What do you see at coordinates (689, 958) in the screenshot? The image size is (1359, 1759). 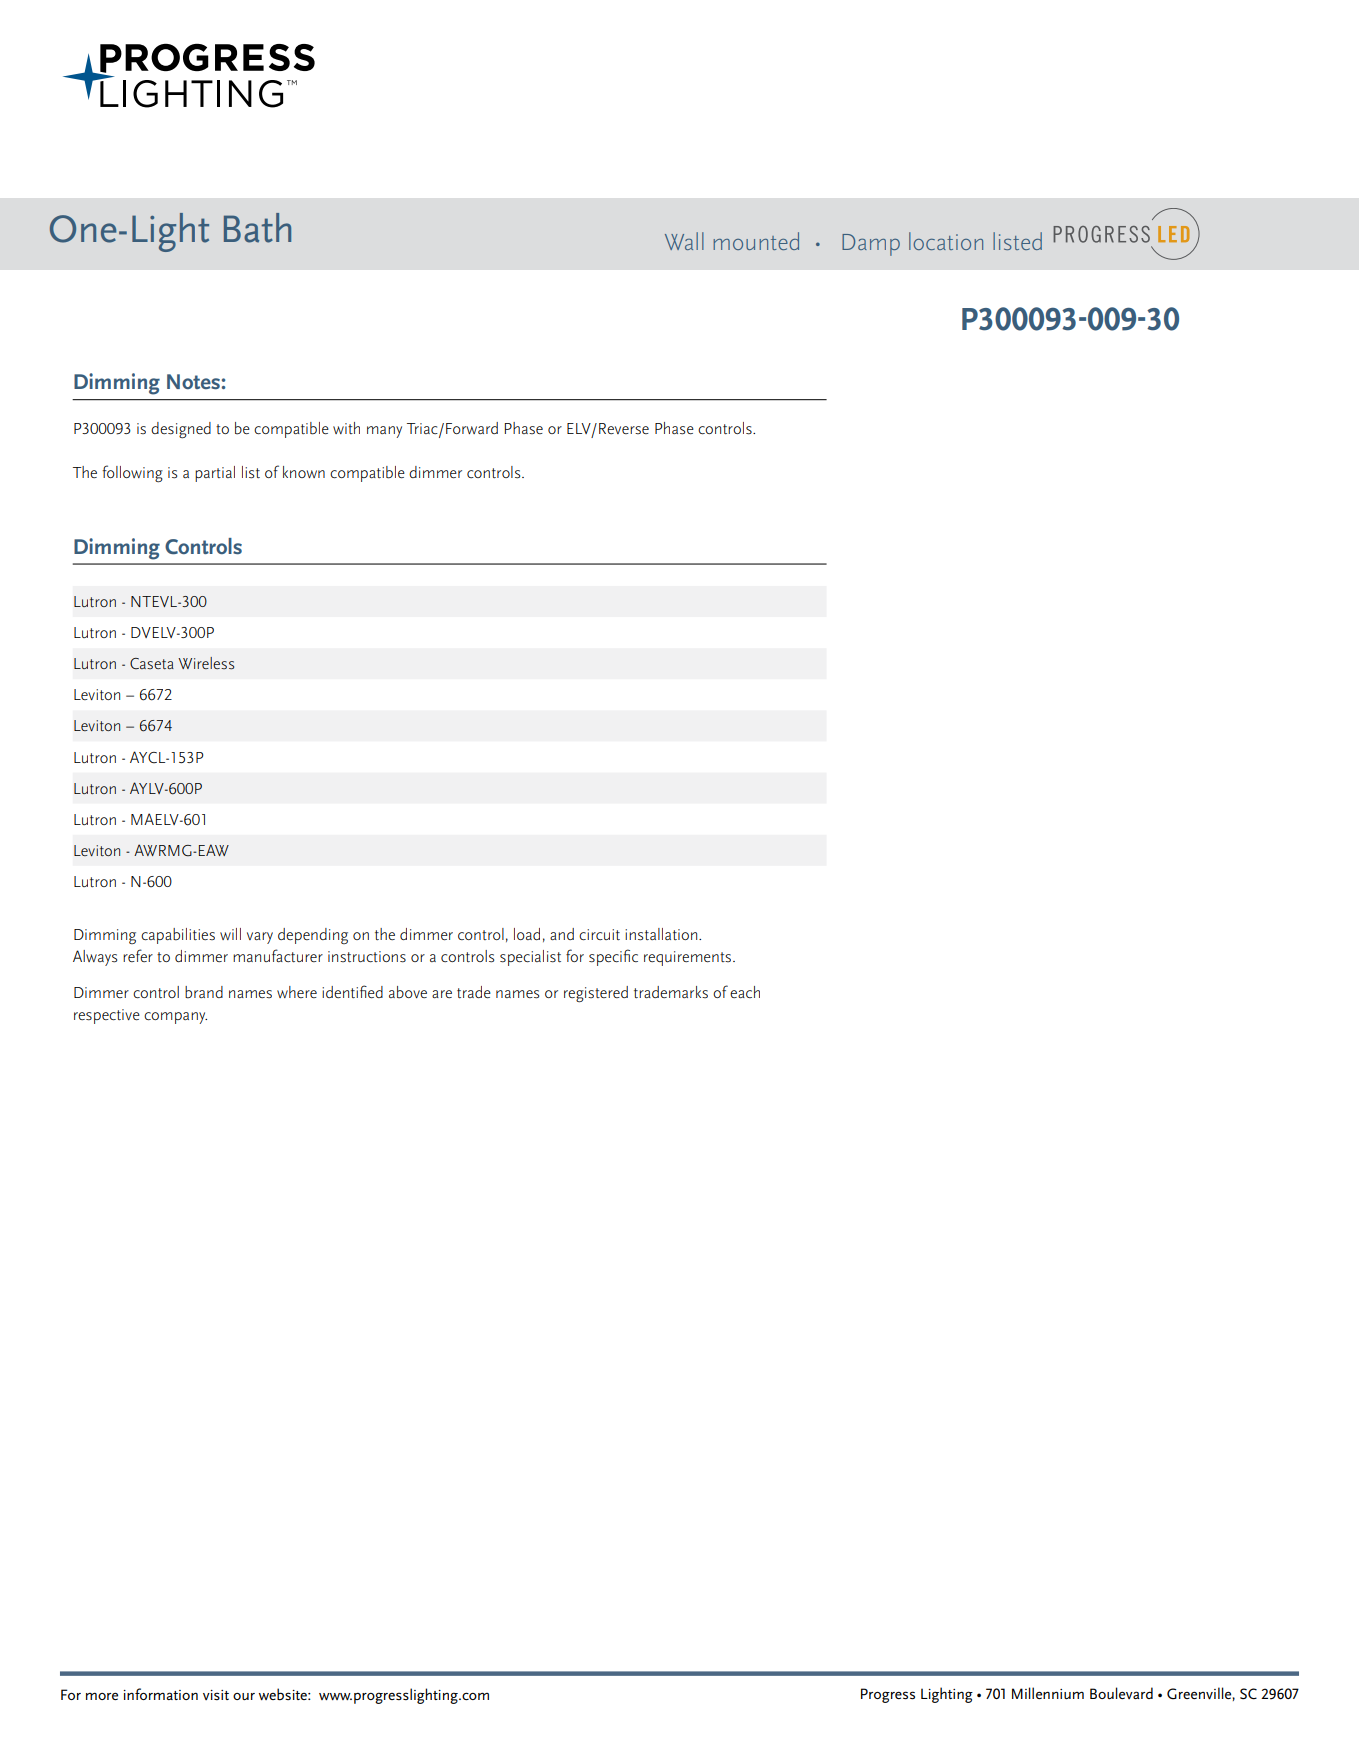 I see `requirements` at bounding box center [689, 958].
